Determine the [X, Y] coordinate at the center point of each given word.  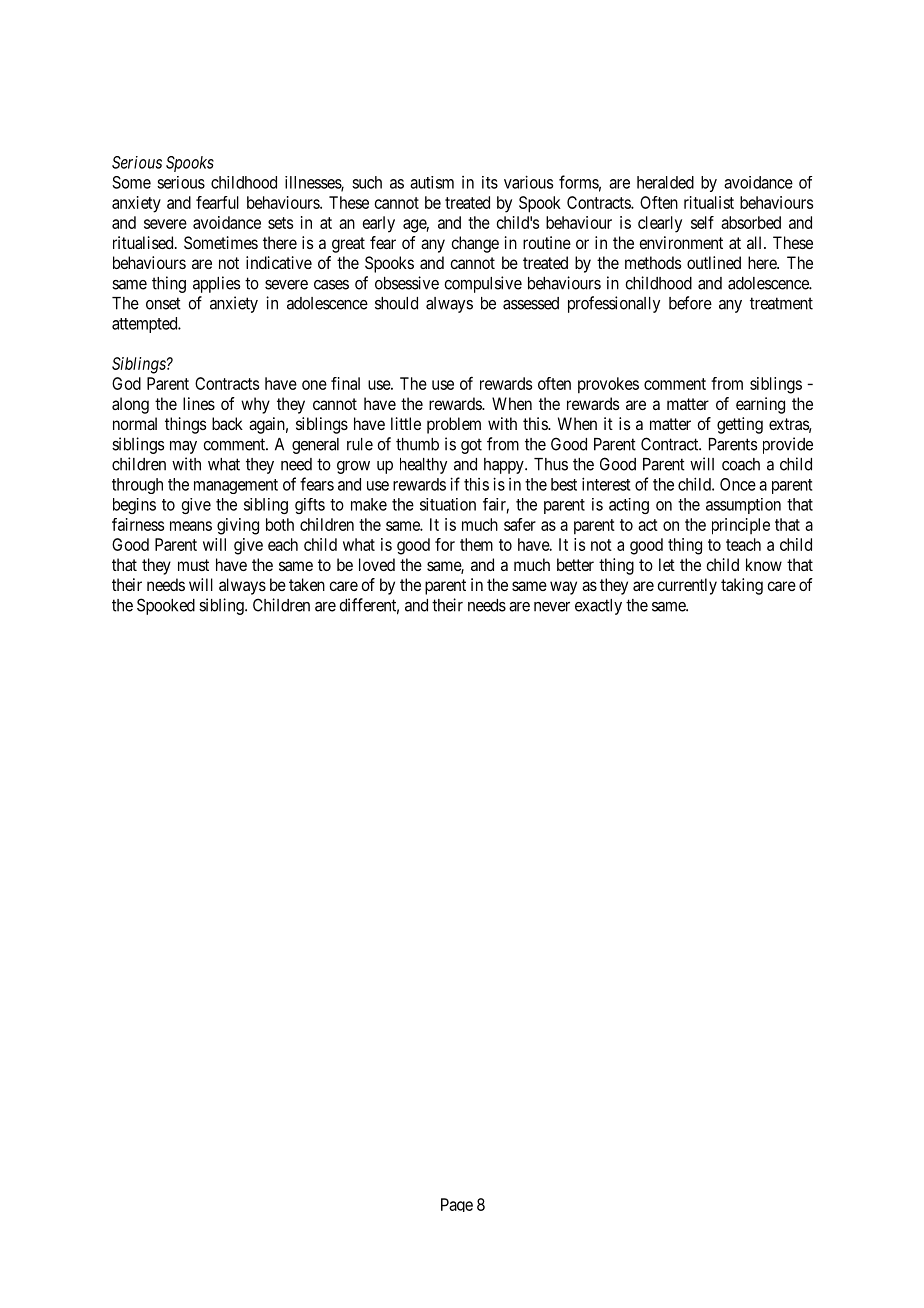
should [396, 303]
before [690, 303]
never [552, 607]
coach [741, 464]
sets [280, 223]
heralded [665, 182]
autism [432, 182]
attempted [146, 325]
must [193, 565]
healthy [423, 466]
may [183, 447]
